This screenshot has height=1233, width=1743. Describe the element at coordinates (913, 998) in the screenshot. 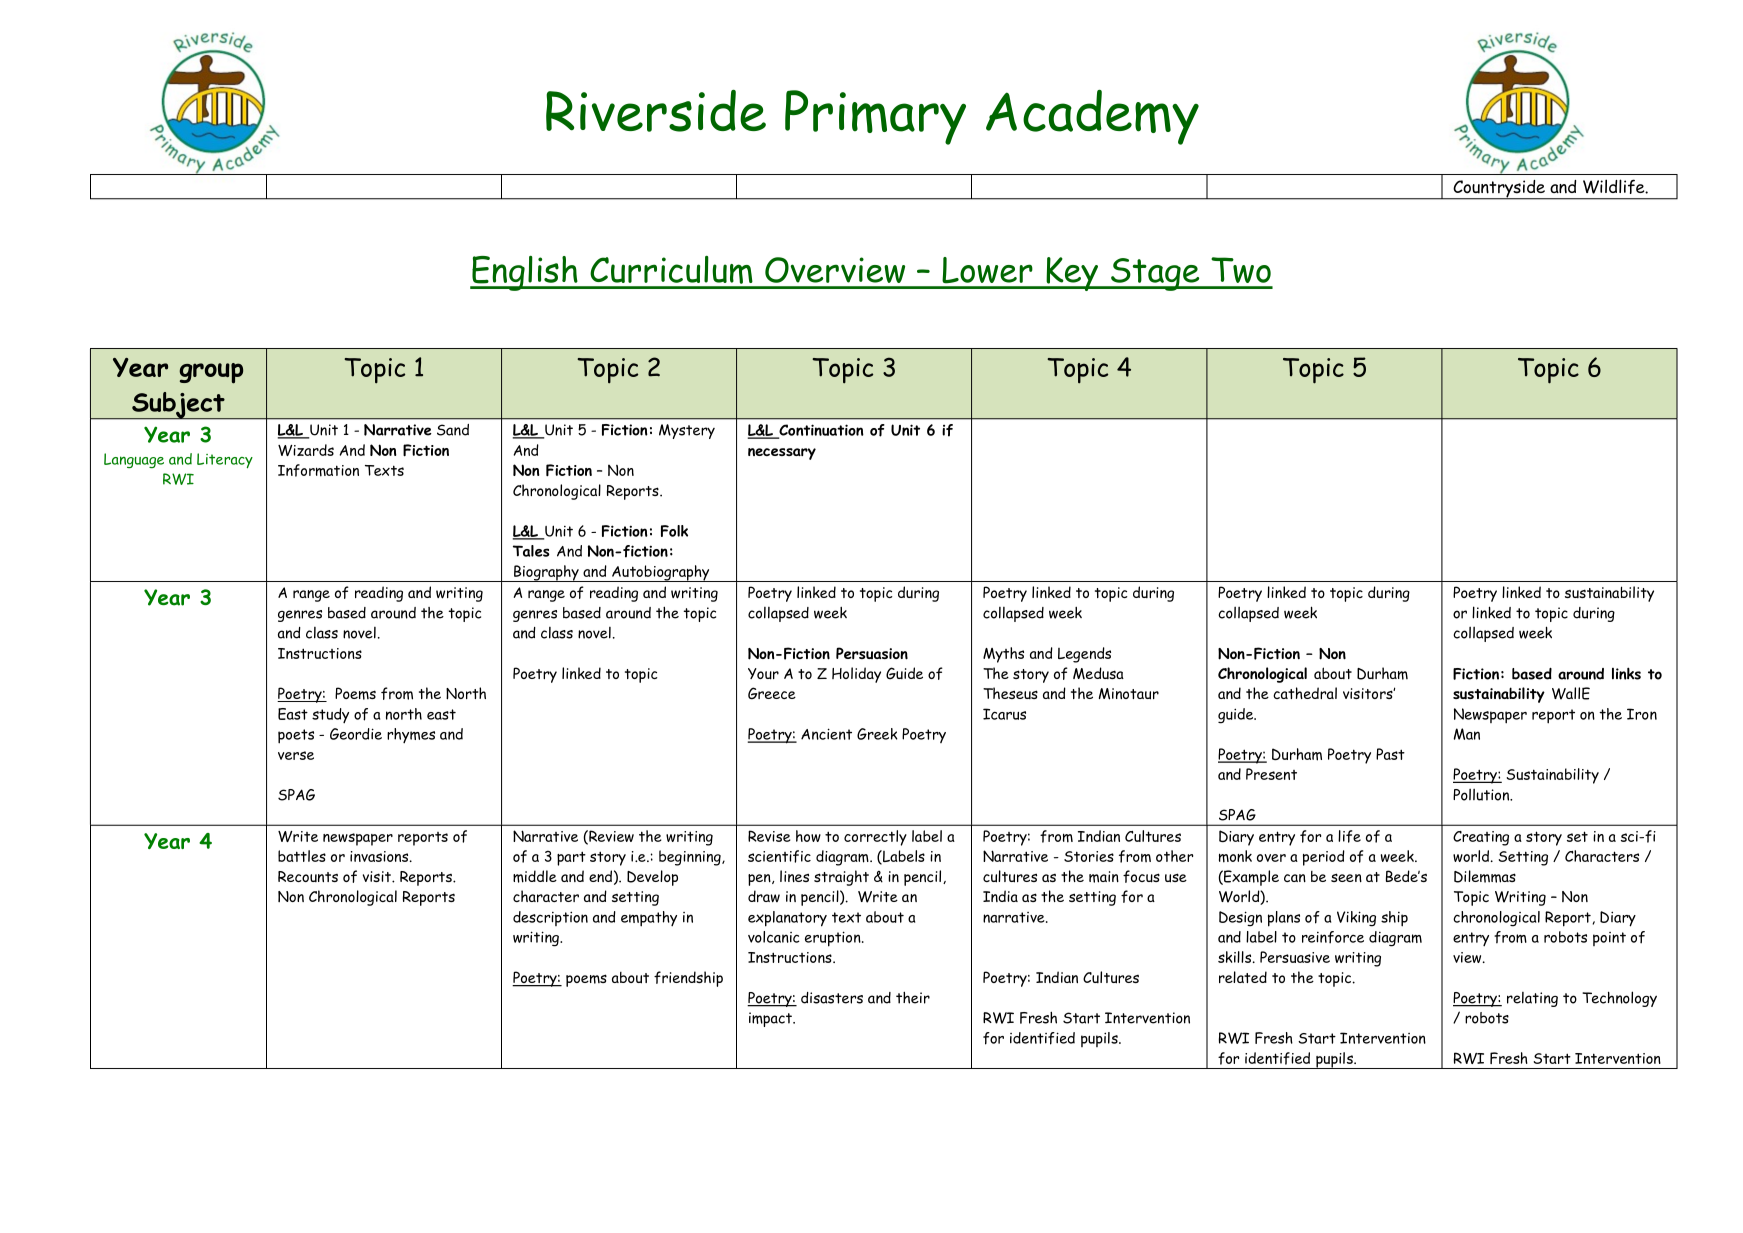

I see `their` at that location.
